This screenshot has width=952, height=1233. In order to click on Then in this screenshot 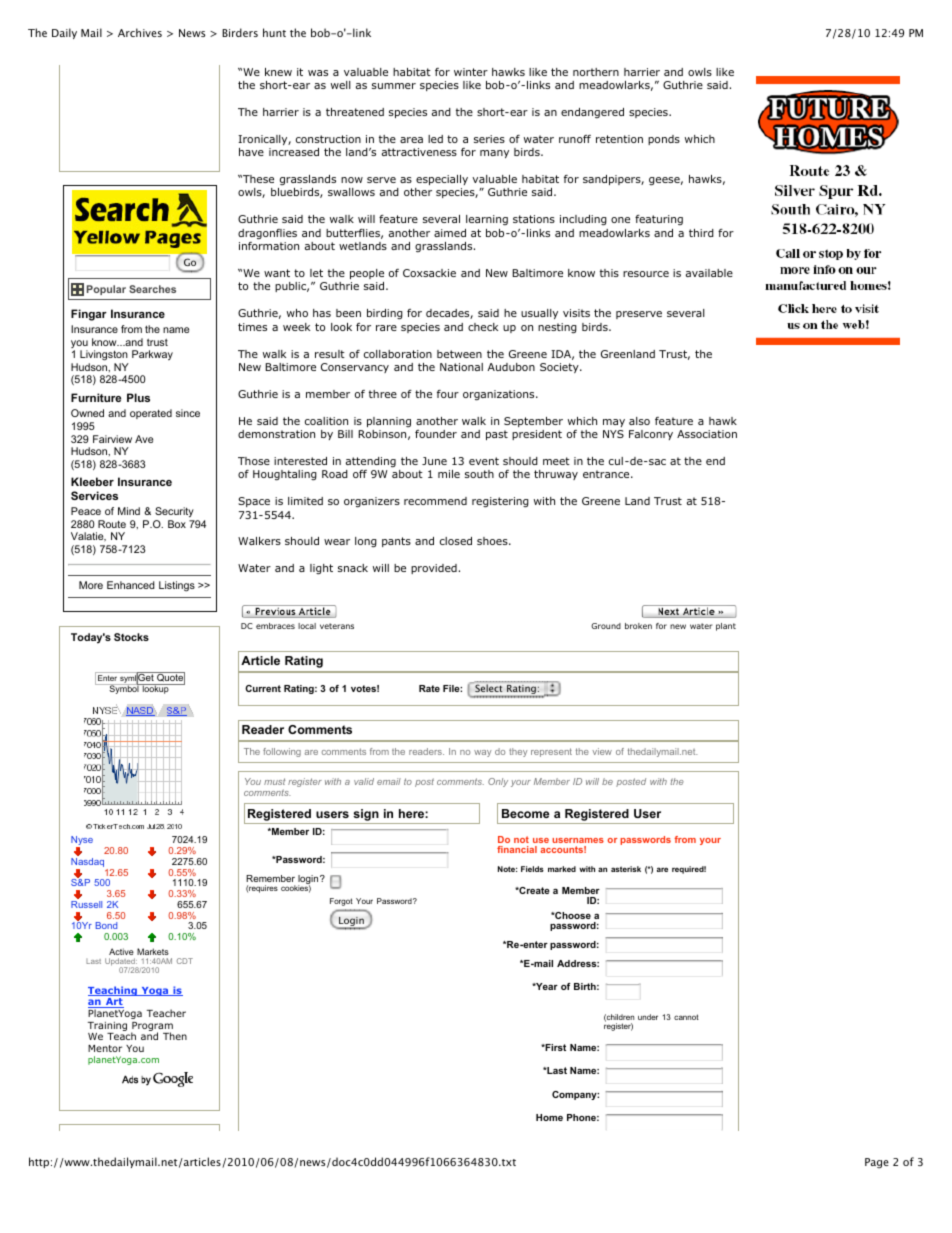, I will do `click(175, 1036)`.
